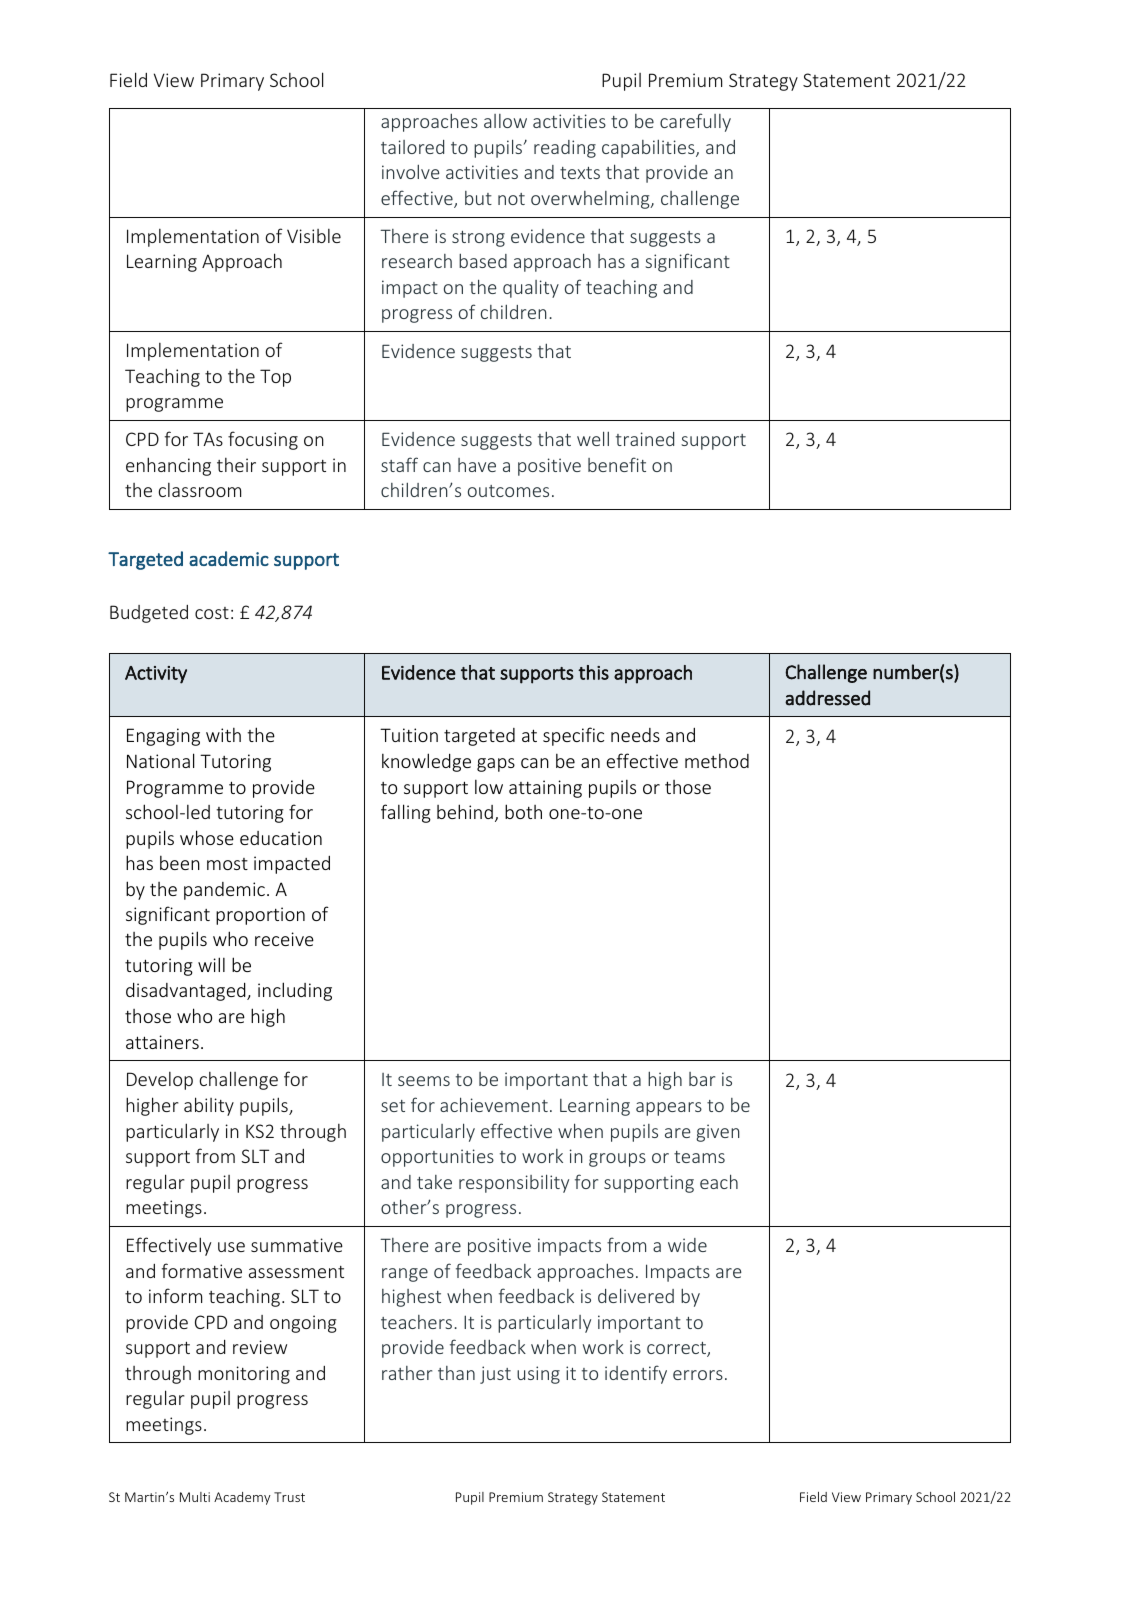  What do you see at coordinates (478, 198) in the page?
I see `but` at bounding box center [478, 198].
